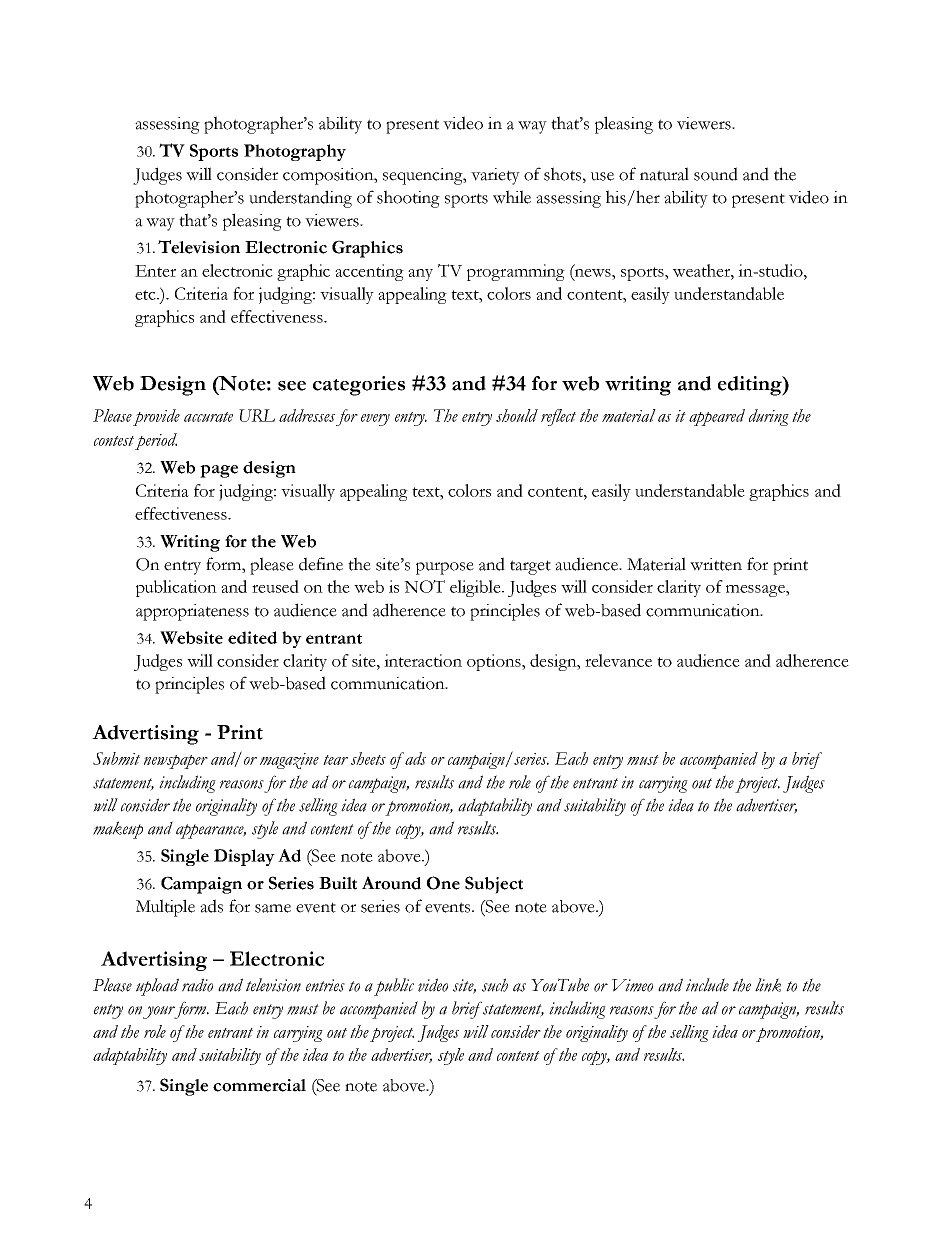  I want to click on shooting, so click(408, 199).
